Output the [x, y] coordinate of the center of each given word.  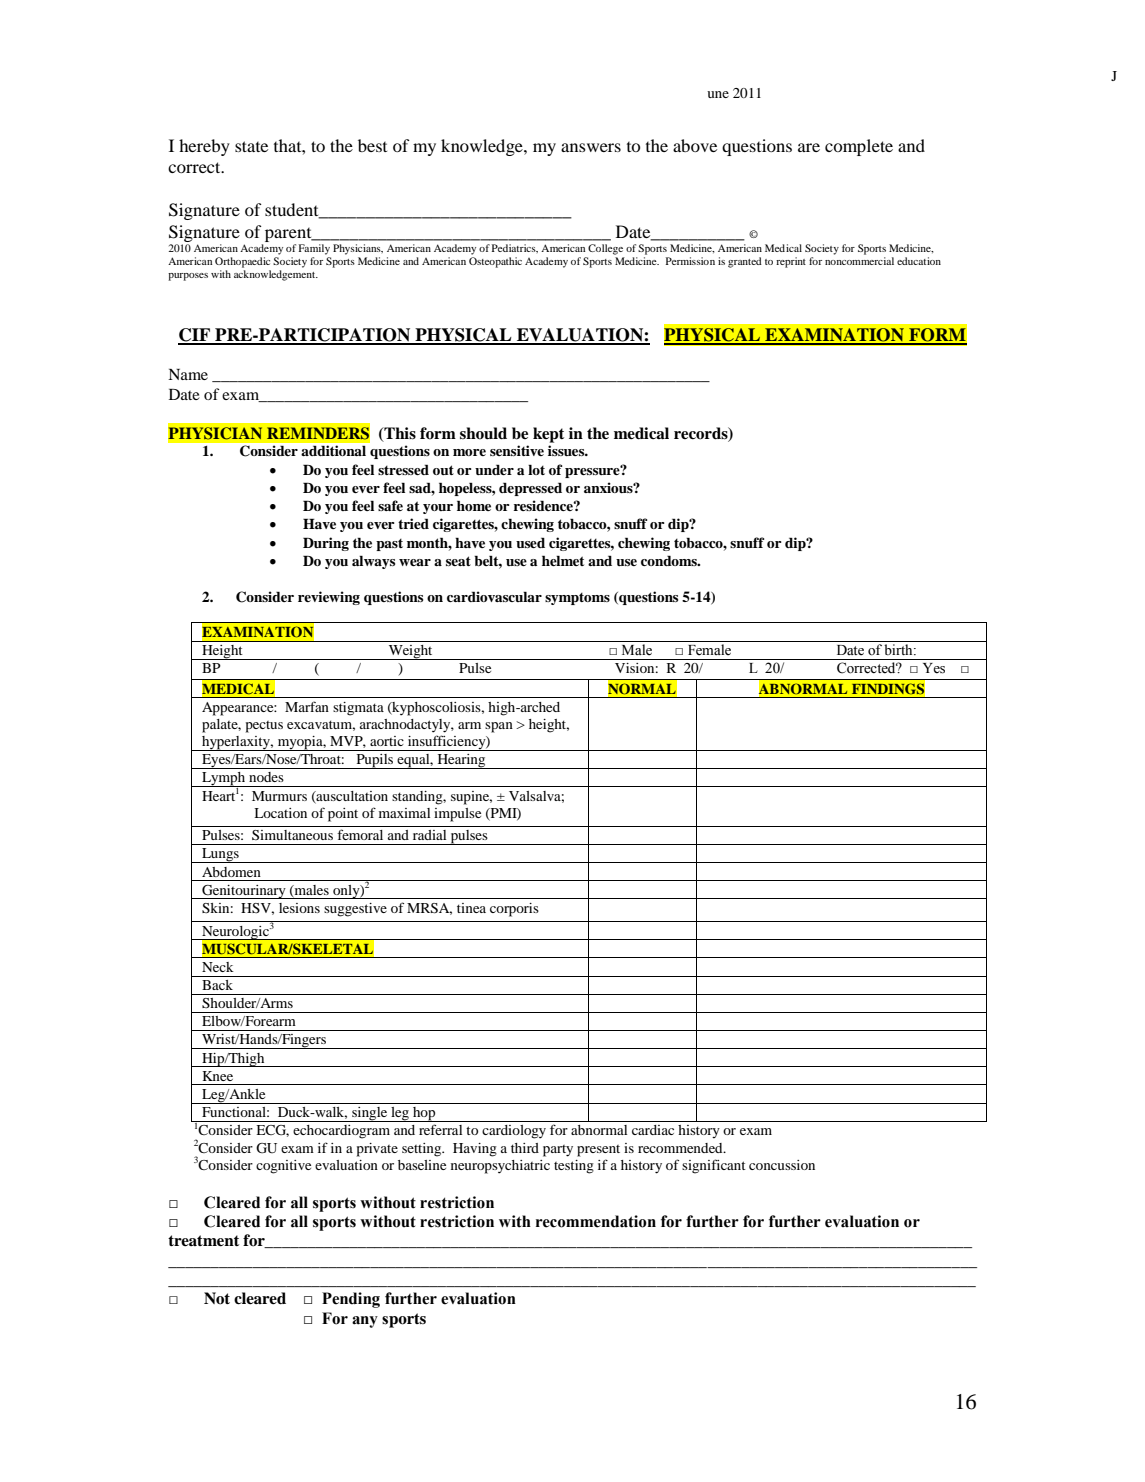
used [530, 542]
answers [591, 147]
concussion [782, 1165]
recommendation [596, 1221]
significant [714, 1166]
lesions [299, 908]
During [326, 544]
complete [859, 147]
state [251, 146]
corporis [514, 910]
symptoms [577, 599]
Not [217, 1298]
